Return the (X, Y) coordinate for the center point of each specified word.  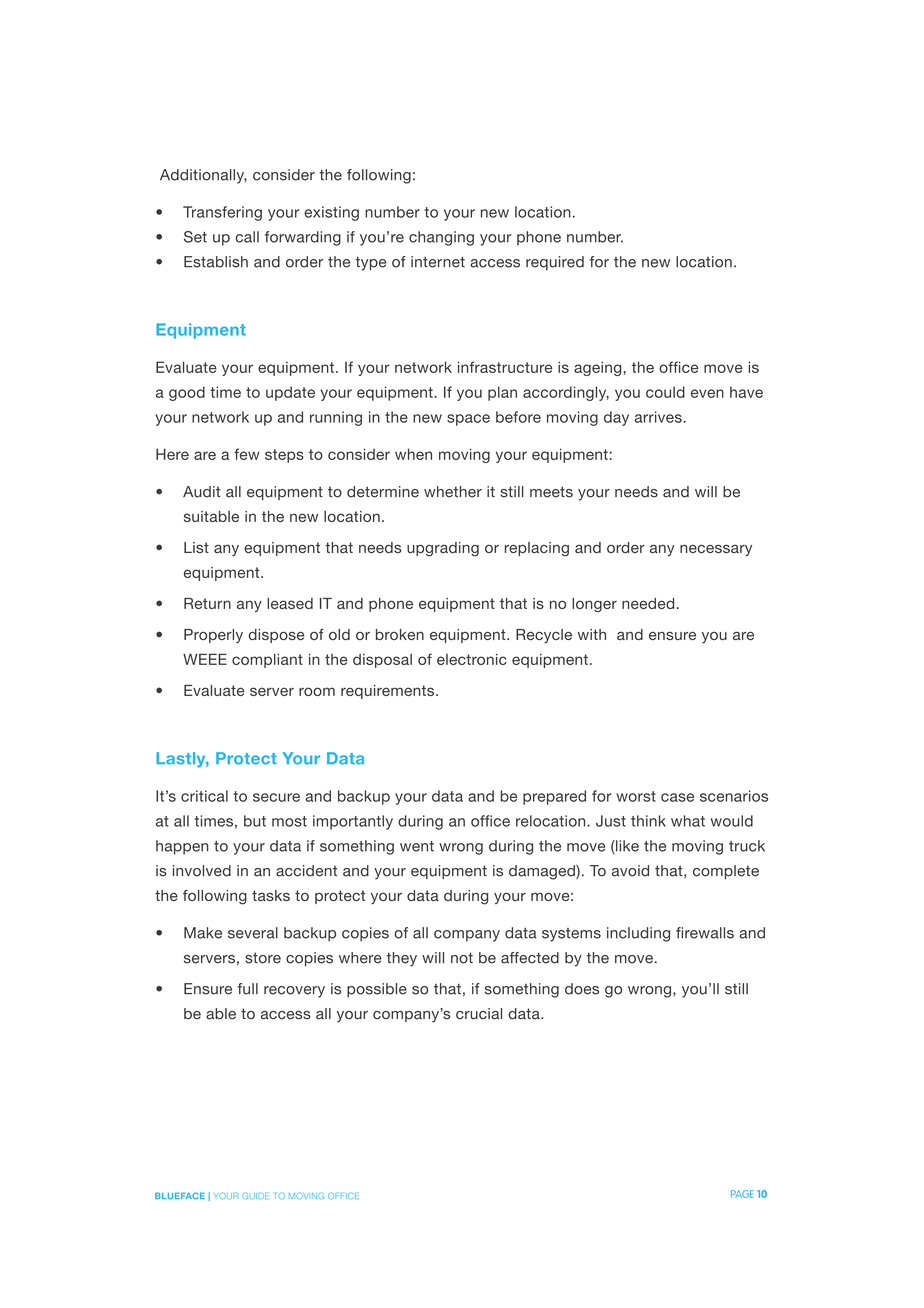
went (417, 846)
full (247, 989)
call (247, 237)
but (255, 821)
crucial (479, 1014)
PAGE (742, 1194)
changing (441, 238)
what (688, 821)
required (555, 263)
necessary (716, 550)
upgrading (443, 549)
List (196, 547)
